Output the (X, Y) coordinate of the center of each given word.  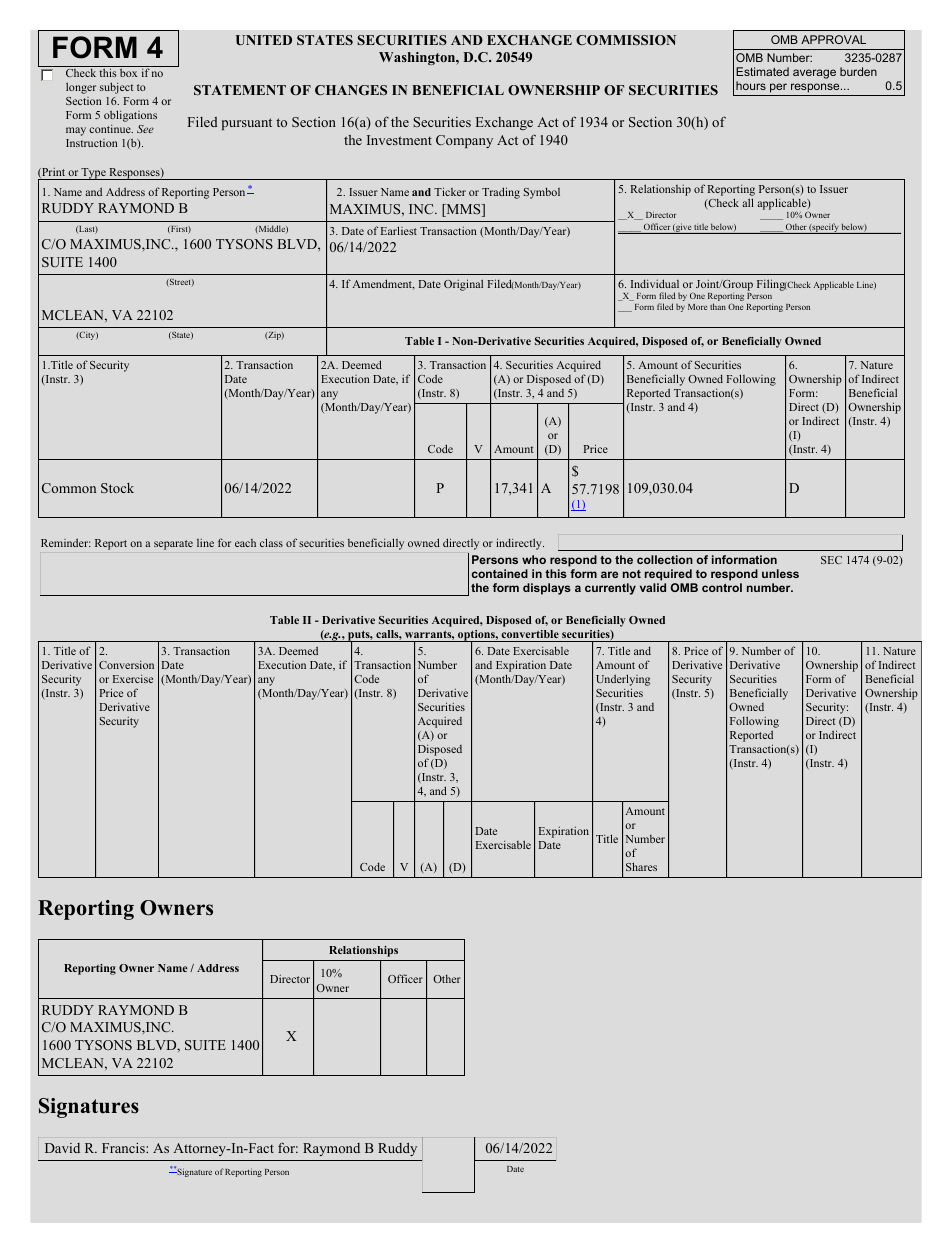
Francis (124, 1148)
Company (464, 141)
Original (463, 285)
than (718, 306)
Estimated (762, 71)
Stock (117, 488)
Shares (641, 866)
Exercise (133, 678)
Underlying (623, 681)
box (128, 73)
